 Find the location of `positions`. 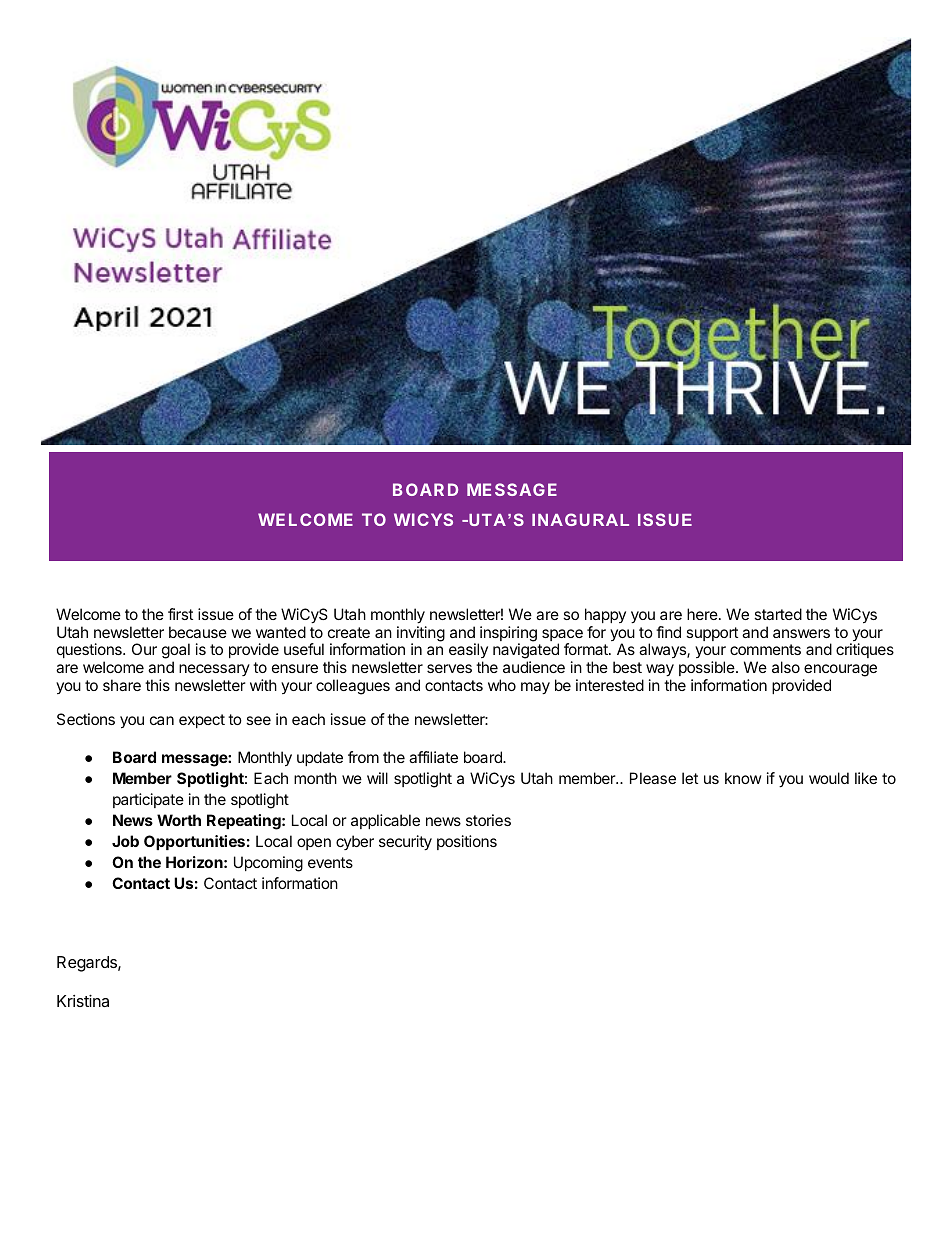

positions is located at coordinates (467, 842).
